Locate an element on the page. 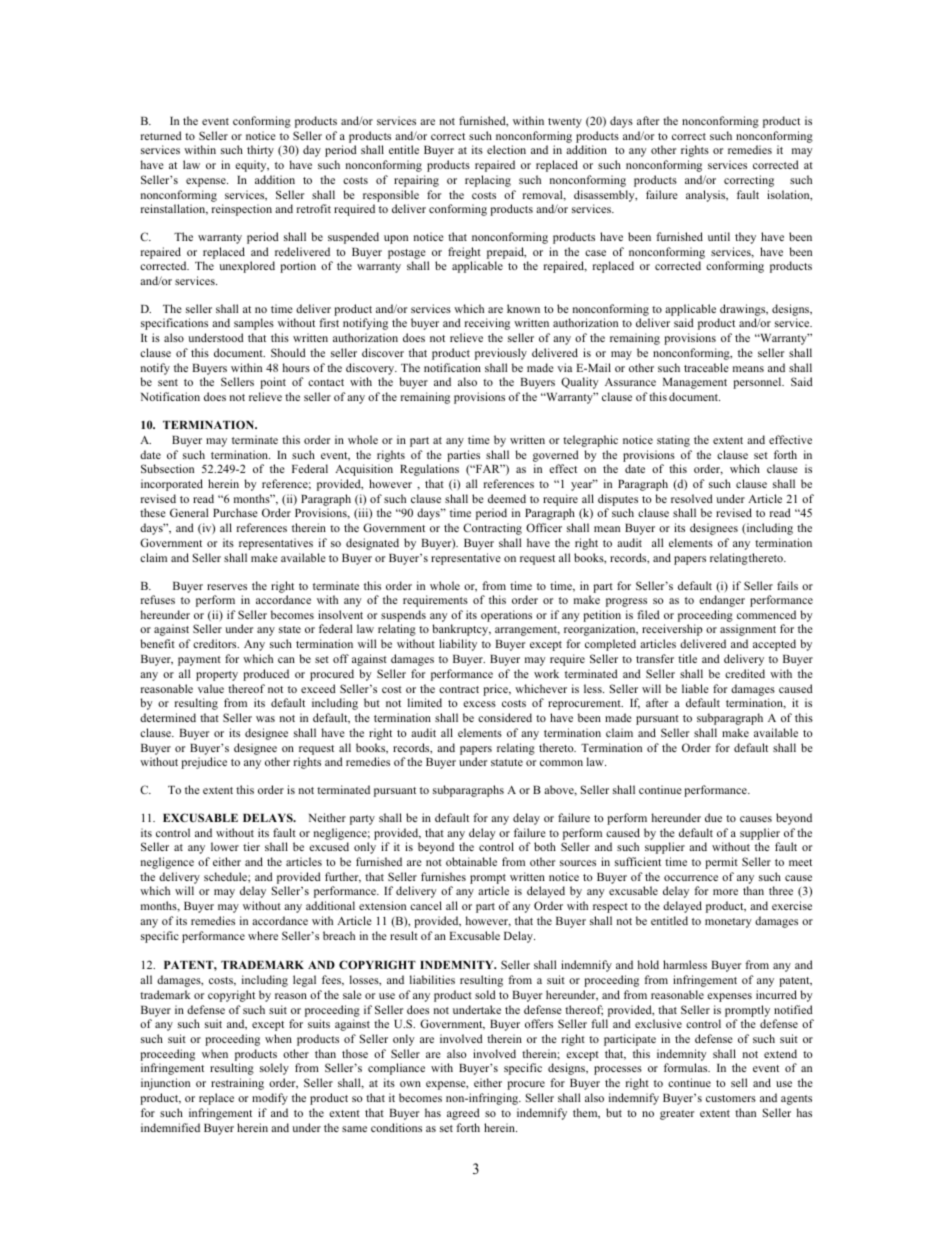 The width and height of the document is (952, 1233). thirty is located at coordinates (260, 151).
